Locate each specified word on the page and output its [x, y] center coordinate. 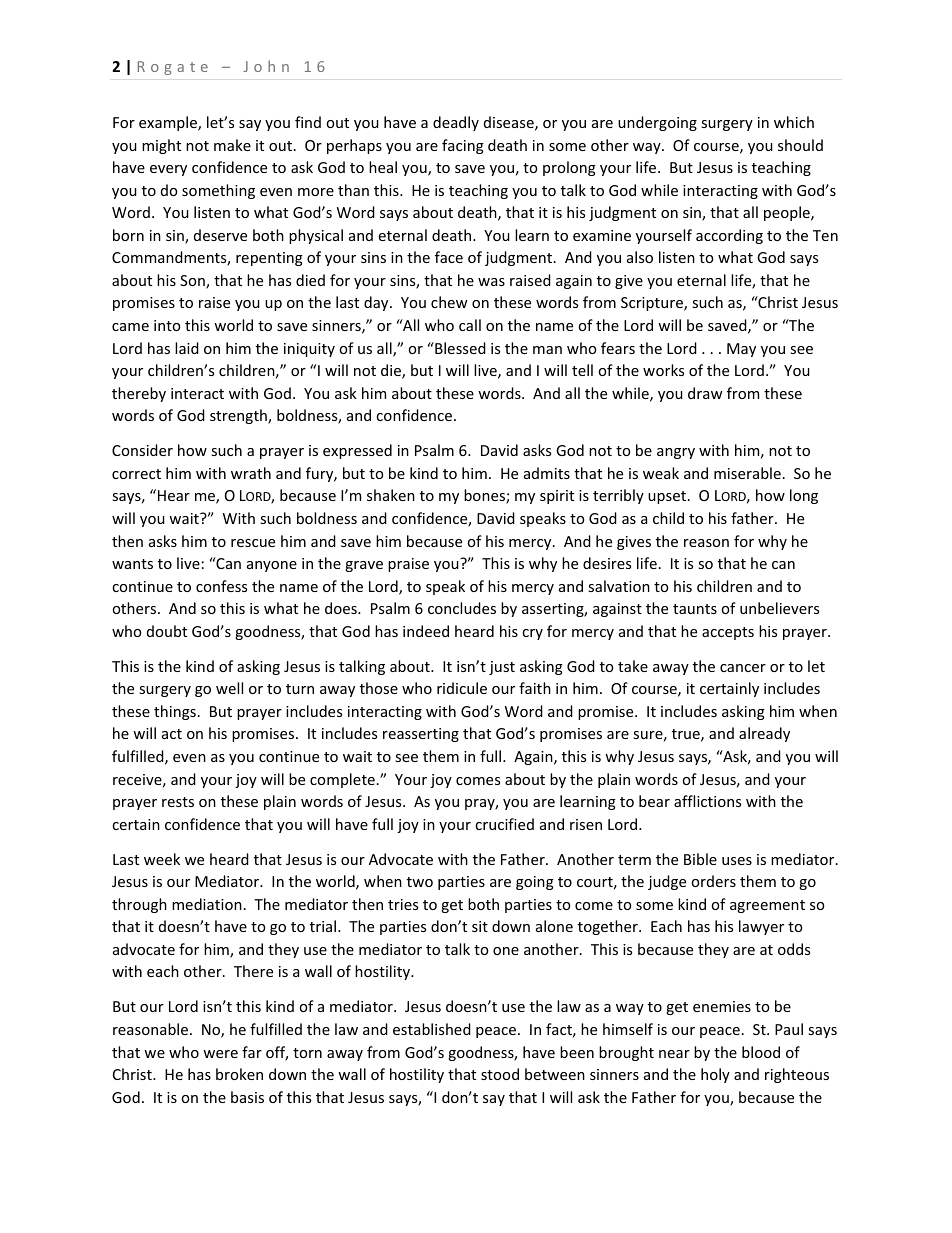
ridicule [462, 688]
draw [705, 393]
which [794, 122]
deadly [456, 123]
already [764, 734]
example [169, 123]
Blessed [459, 348]
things [175, 712]
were [220, 1054]
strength [239, 416]
